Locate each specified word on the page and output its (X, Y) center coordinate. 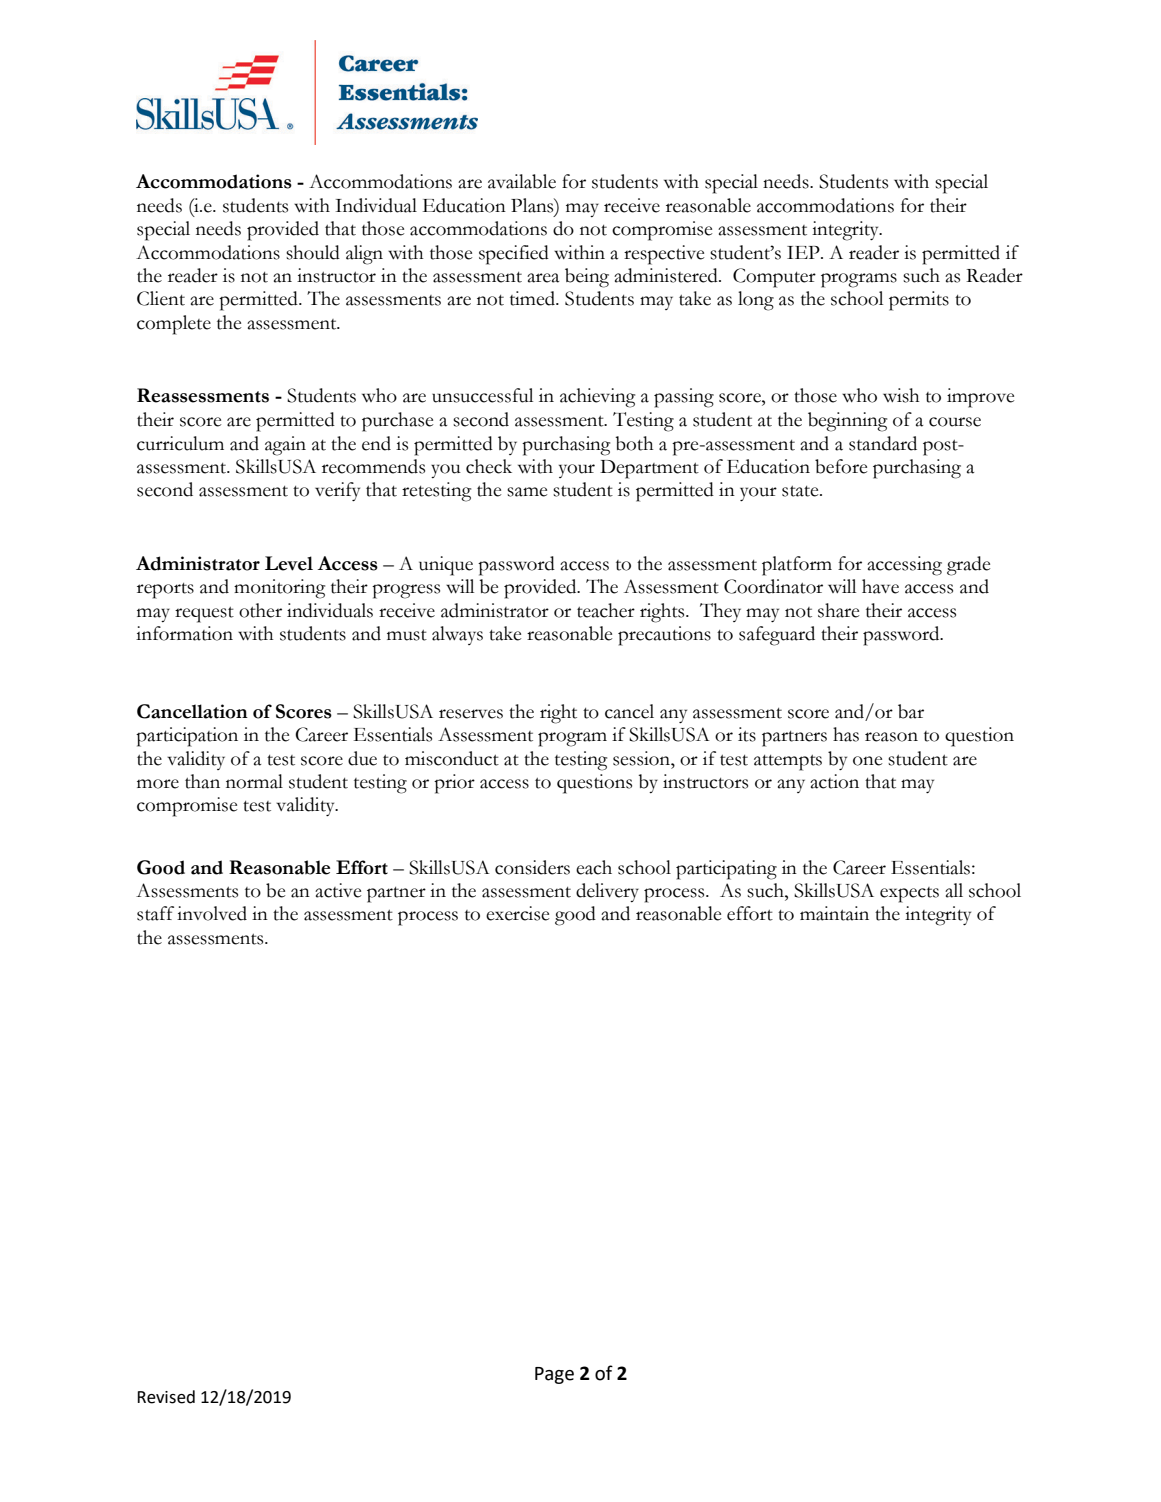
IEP (804, 252)
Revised (166, 1397)
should (313, 252)
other (260, 610)
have (880, 586)
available (522, 181)
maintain (834, 913)
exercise (517, 913)
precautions (664, 636)
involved (212, 913)
